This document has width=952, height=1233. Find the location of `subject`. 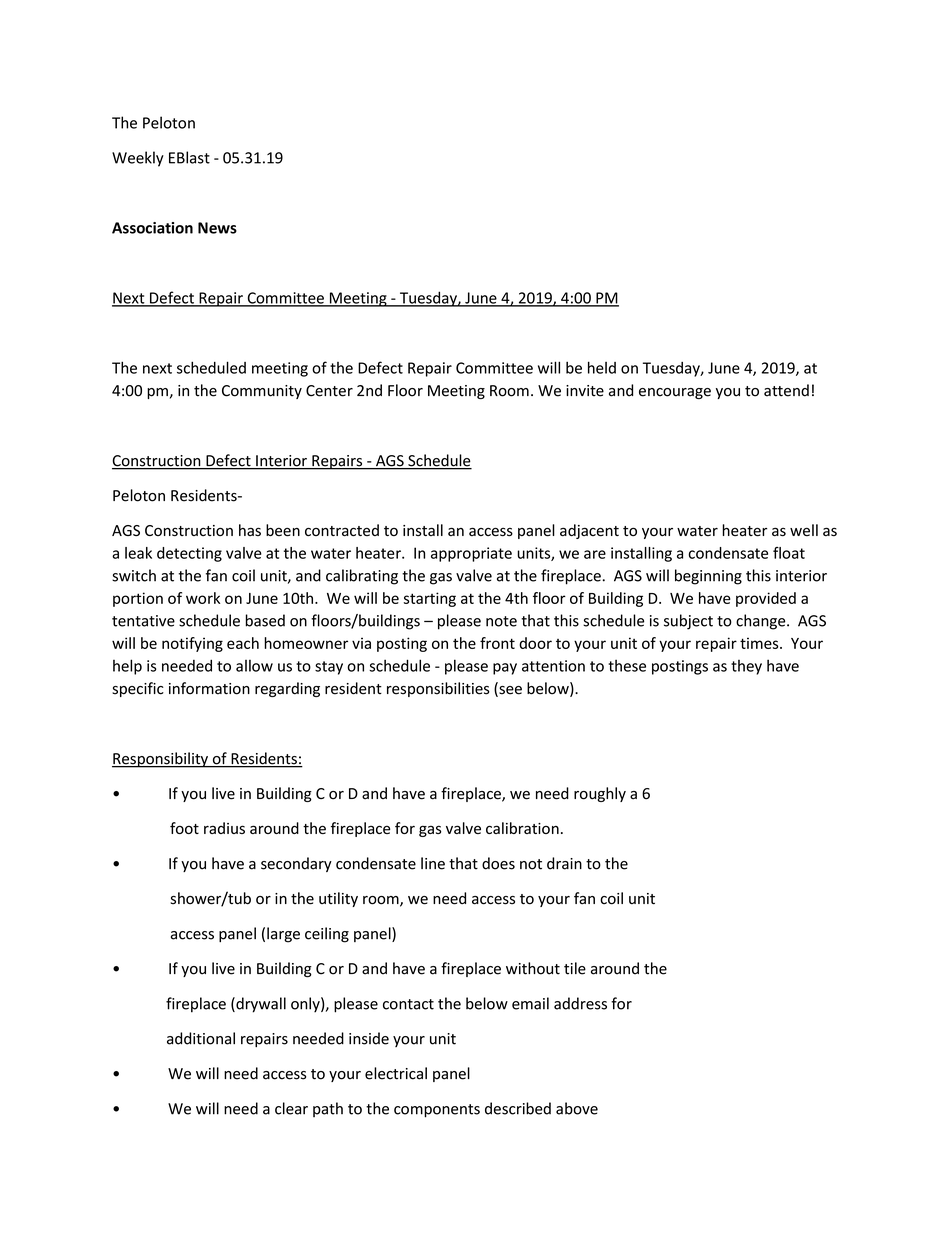

subject is located at coordinates (688, 622).
